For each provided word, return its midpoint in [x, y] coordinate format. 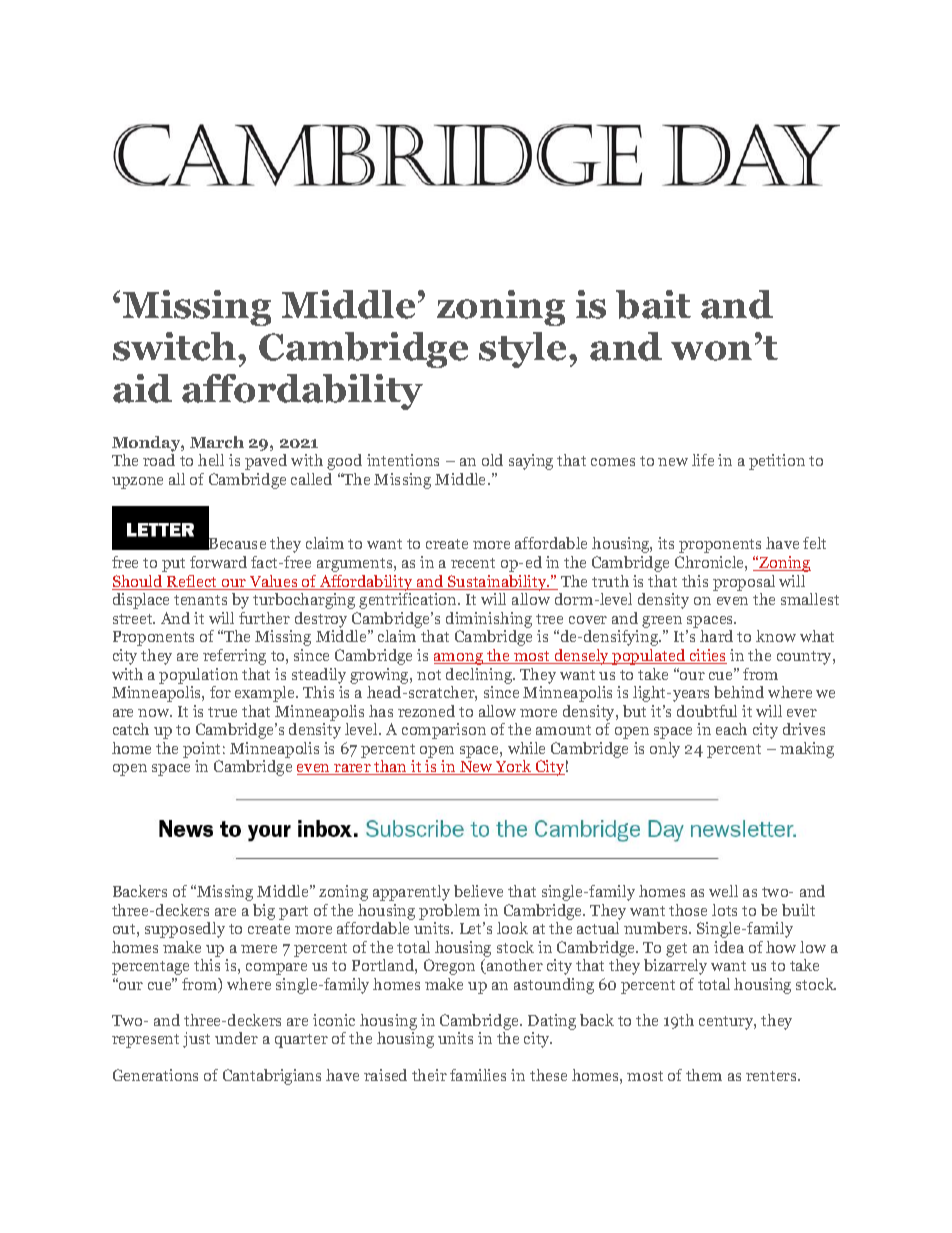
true [222, 712]
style [524, 350]
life [703, 460]
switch [174, 346]
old [492, 460]
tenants [200, 600]
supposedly [185, 930]
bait [653, 304]
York [514, 767]
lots [724, 910]
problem [449, 912]
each [731, 729]
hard [716, 636]
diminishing [489, 620]
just [196, 1040]
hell [211, 460]
